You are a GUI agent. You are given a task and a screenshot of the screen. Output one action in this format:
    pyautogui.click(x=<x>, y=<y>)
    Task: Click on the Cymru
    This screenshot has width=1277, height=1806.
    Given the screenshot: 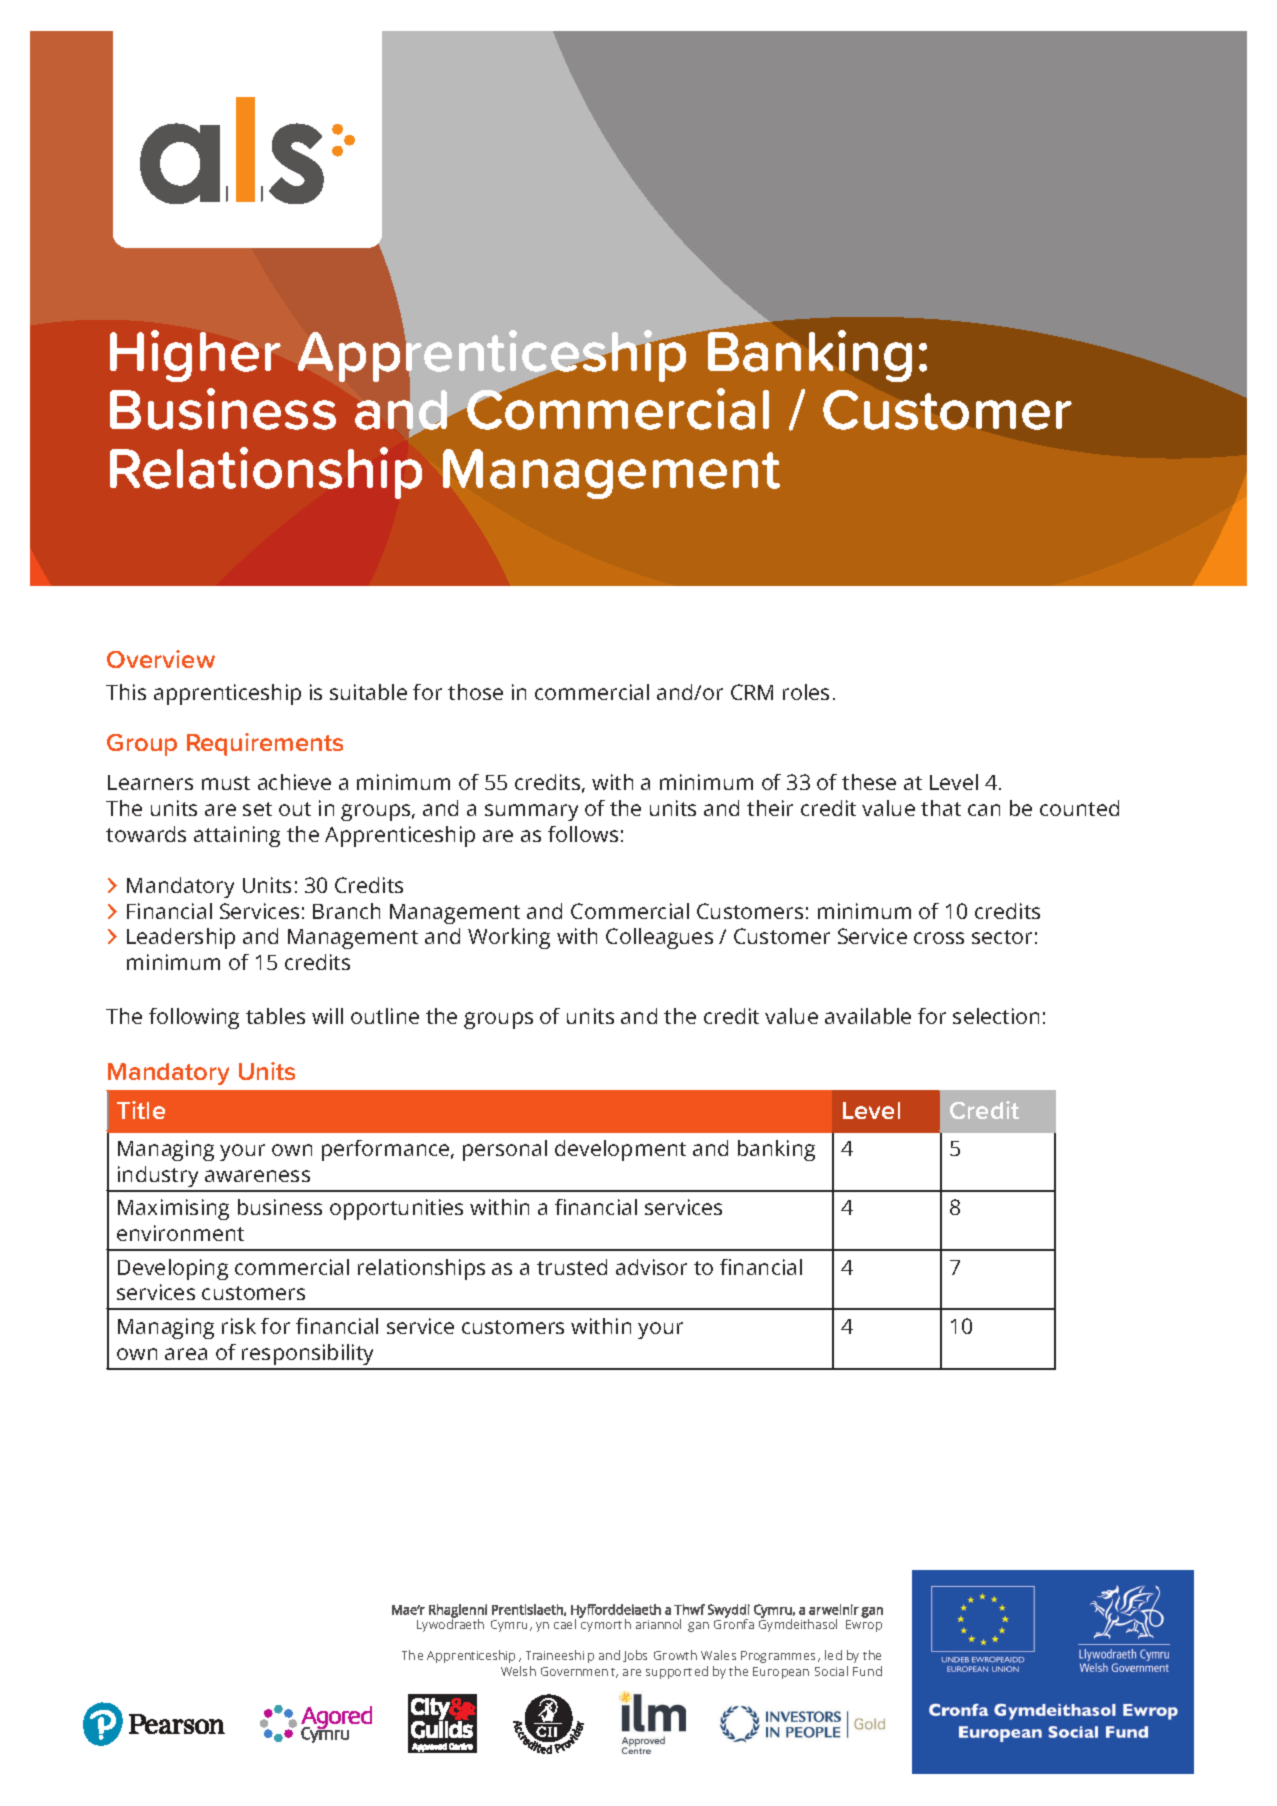 What is the action you would take?
    pyautogui.click(x=511, y=1626)
